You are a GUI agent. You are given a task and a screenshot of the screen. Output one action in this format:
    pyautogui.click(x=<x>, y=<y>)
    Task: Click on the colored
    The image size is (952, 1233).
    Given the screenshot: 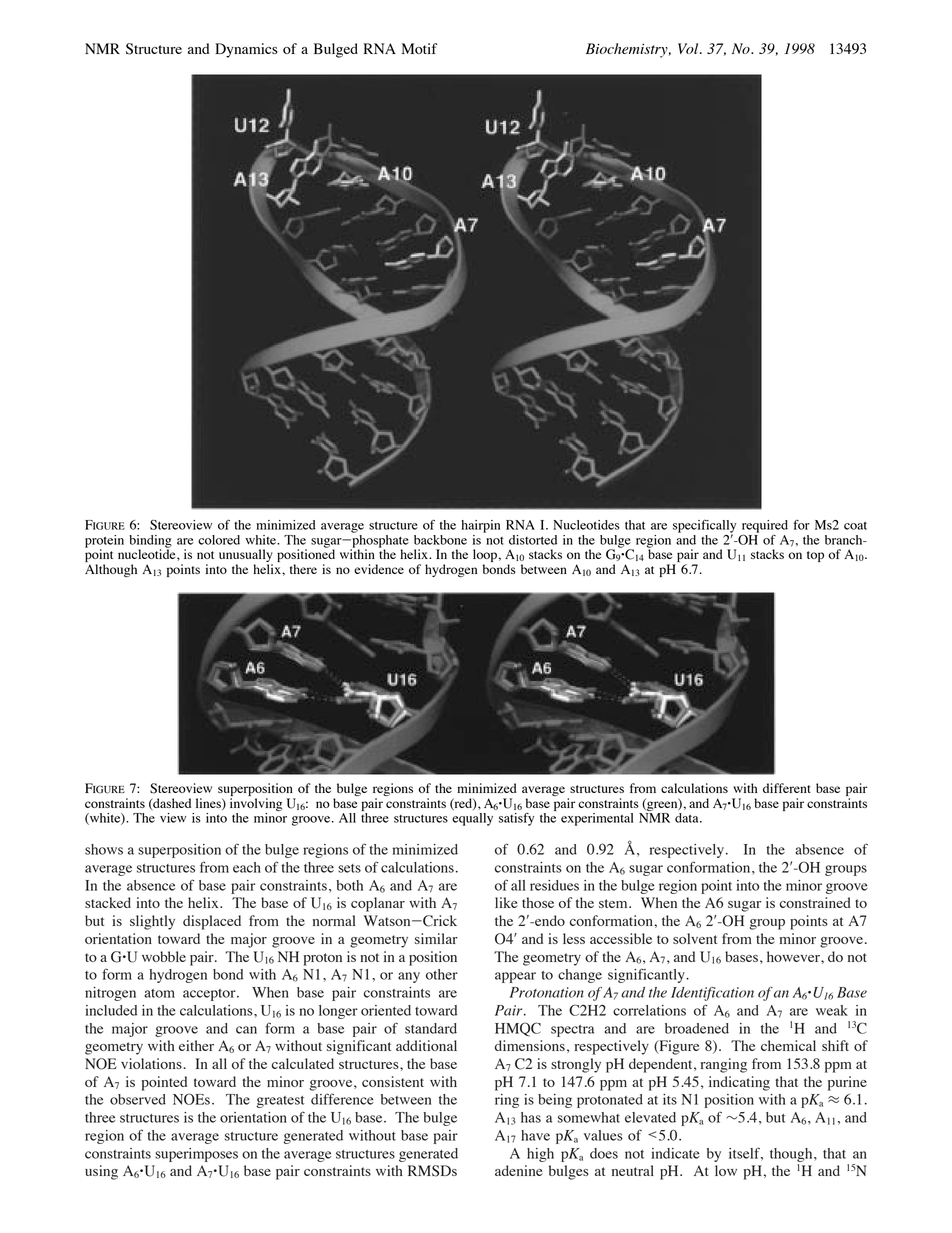 What is the action you would take?
    pyautogui.click(x=219, y=540)
